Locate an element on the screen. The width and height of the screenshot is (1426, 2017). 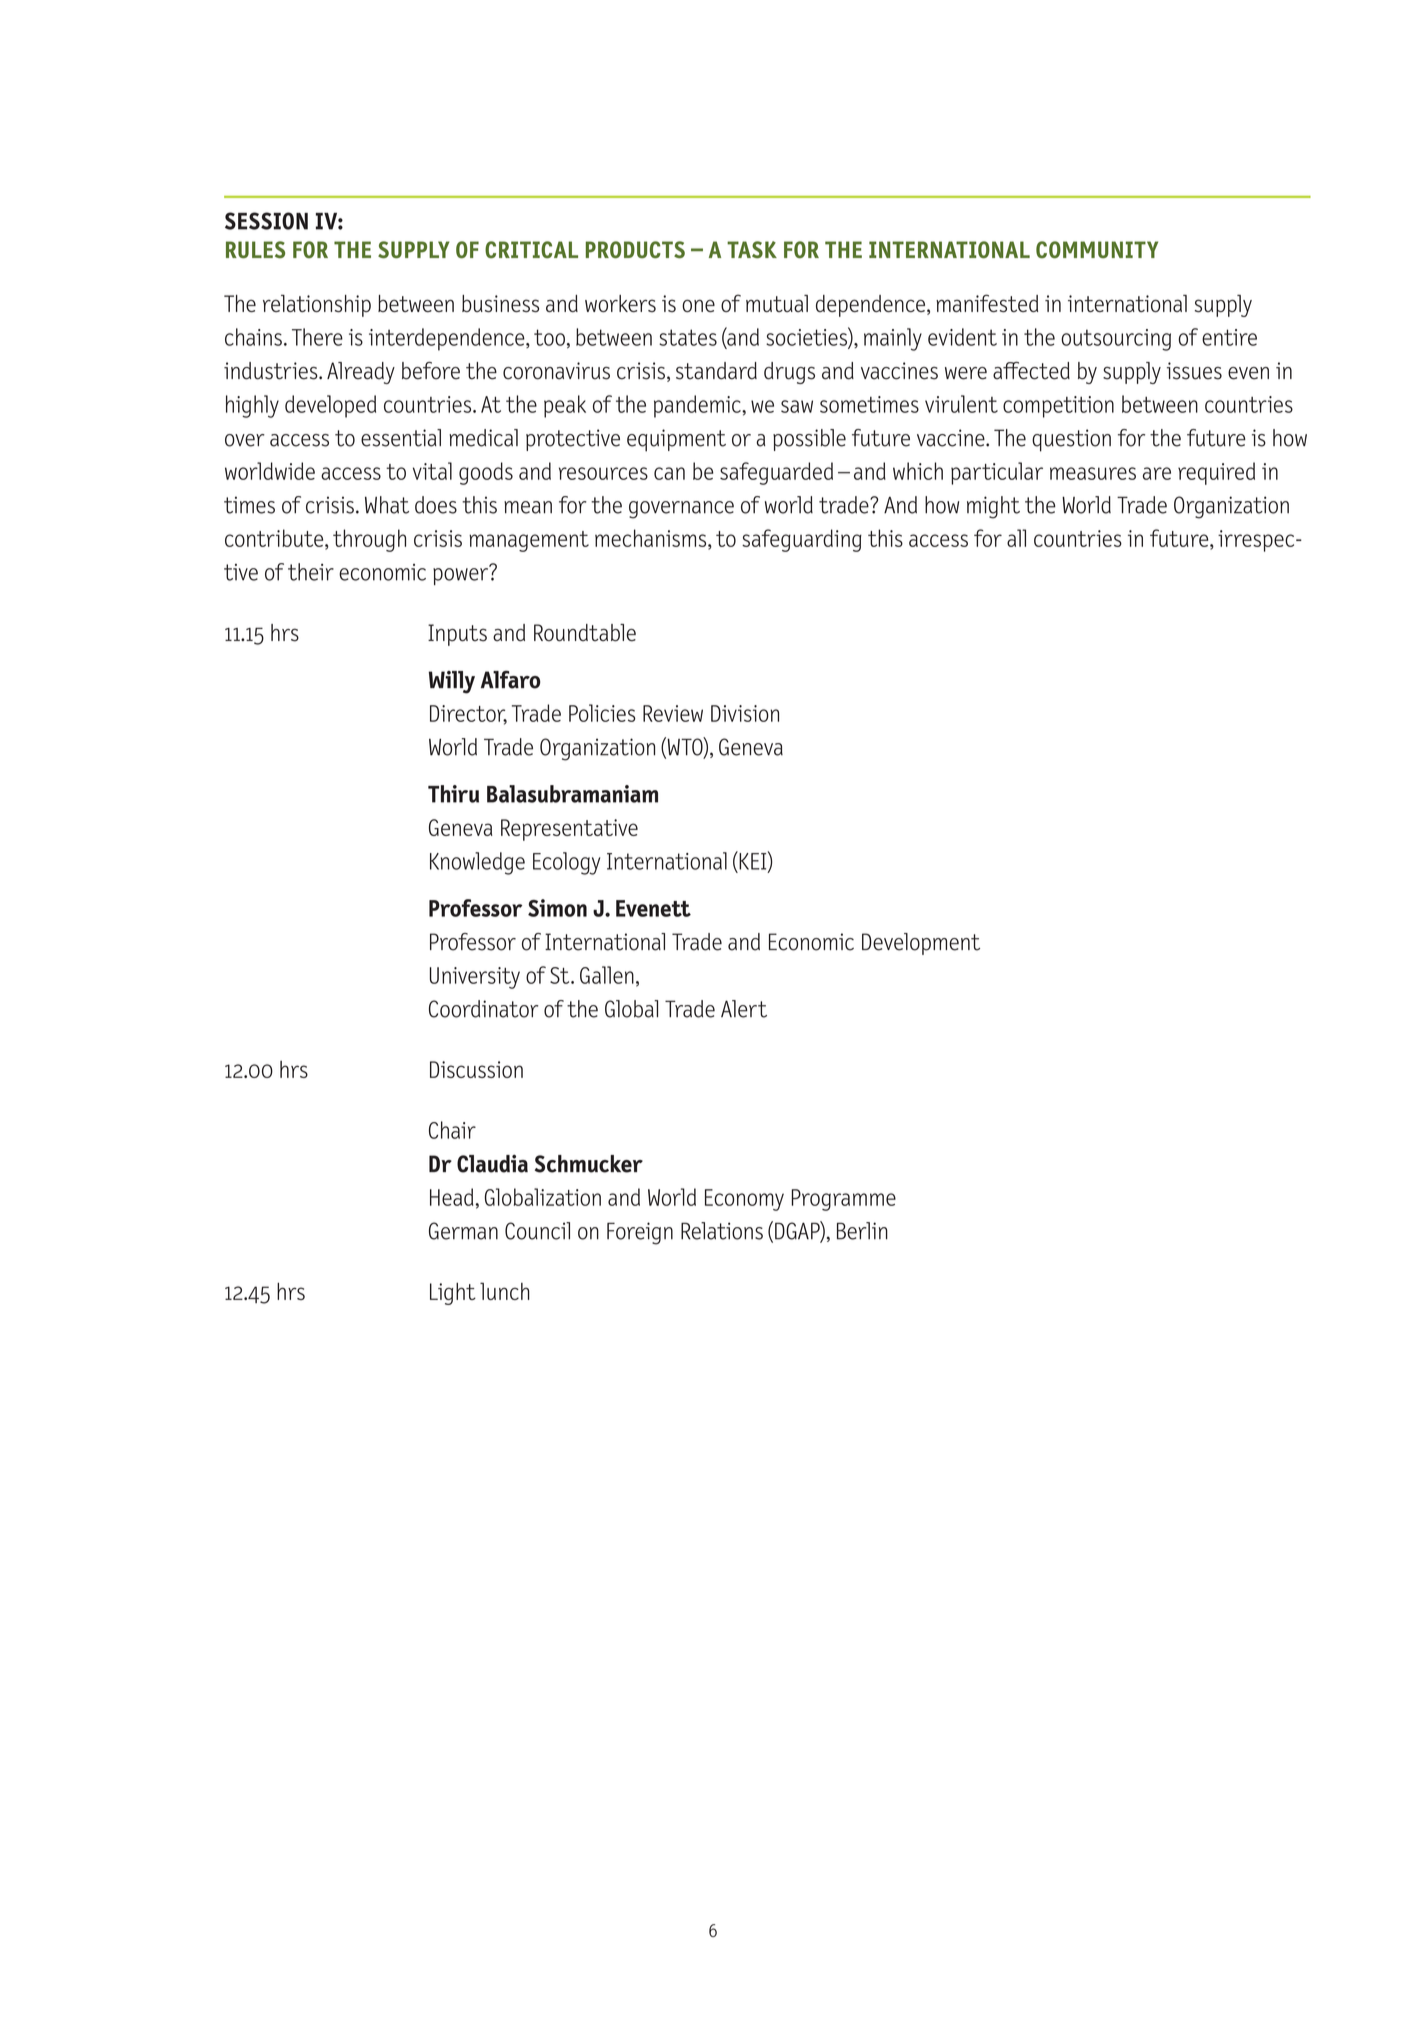
Light is located at coordinates (453, 1294).
